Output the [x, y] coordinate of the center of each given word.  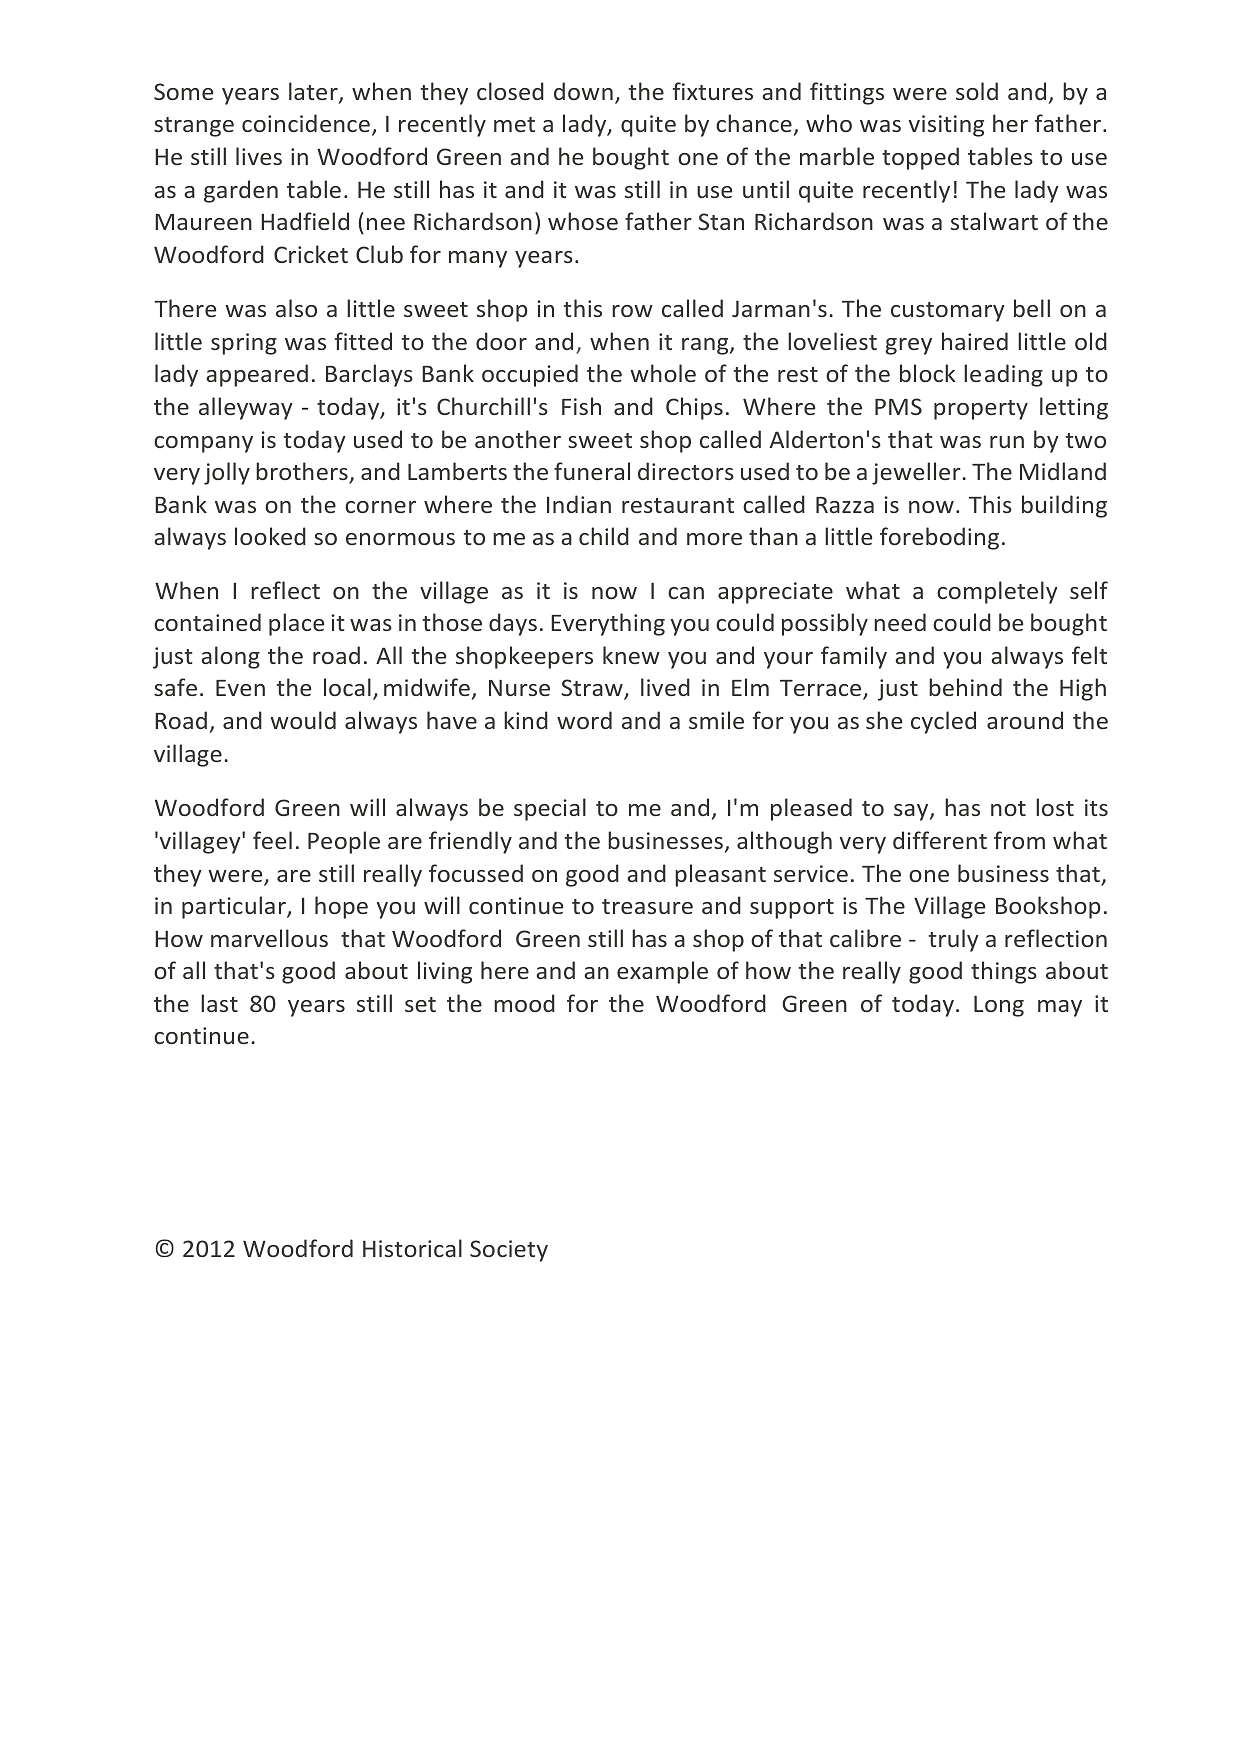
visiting [946, 126]
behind [965, 687]
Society [509, 1251]
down [583, 91]
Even [240, 688]
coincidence [306, 123]
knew [631, 655]
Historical [412, 1248]
